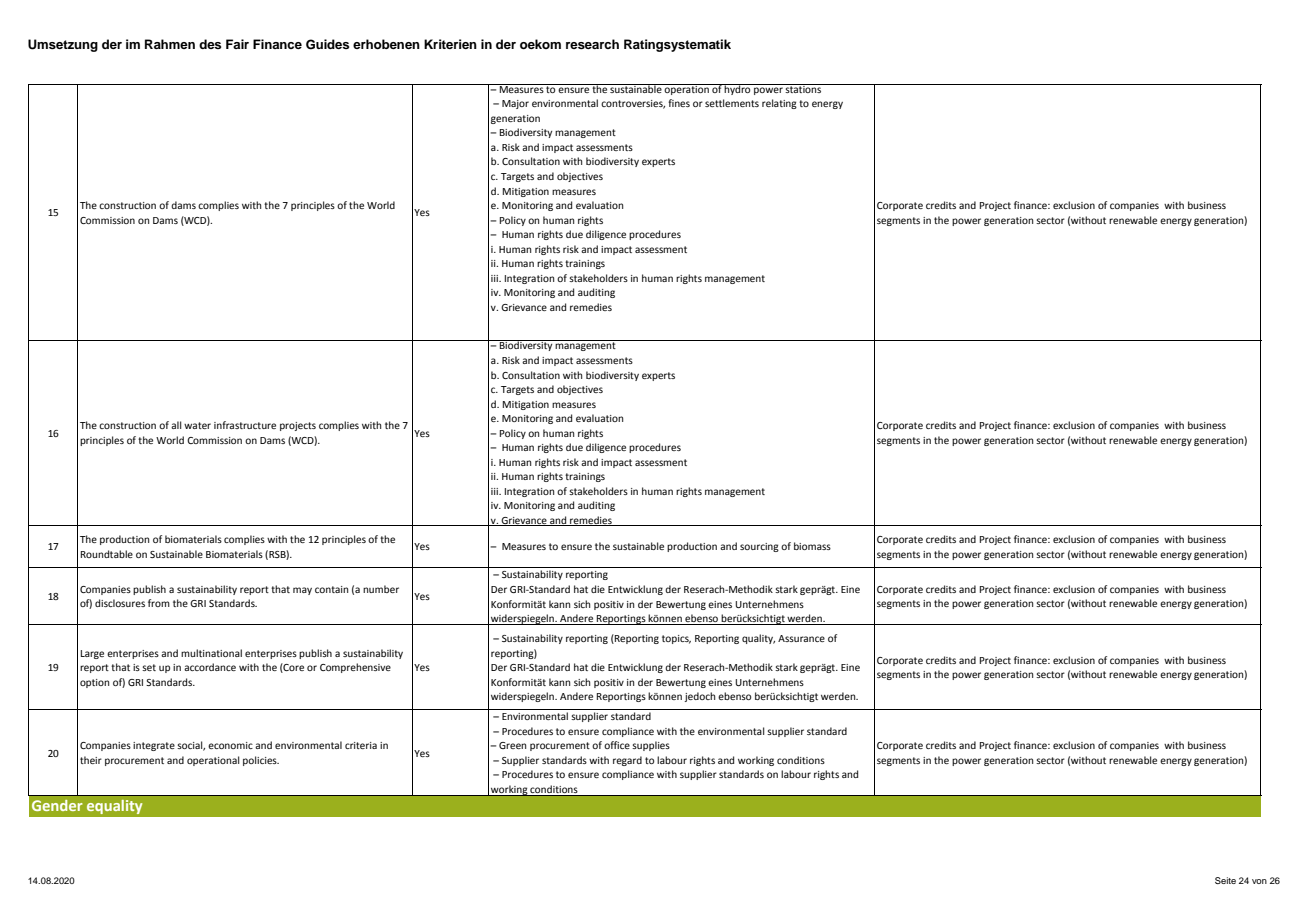 This screenshot has height=924, width=1308. I want to click on biomass, so click(812, 546).
